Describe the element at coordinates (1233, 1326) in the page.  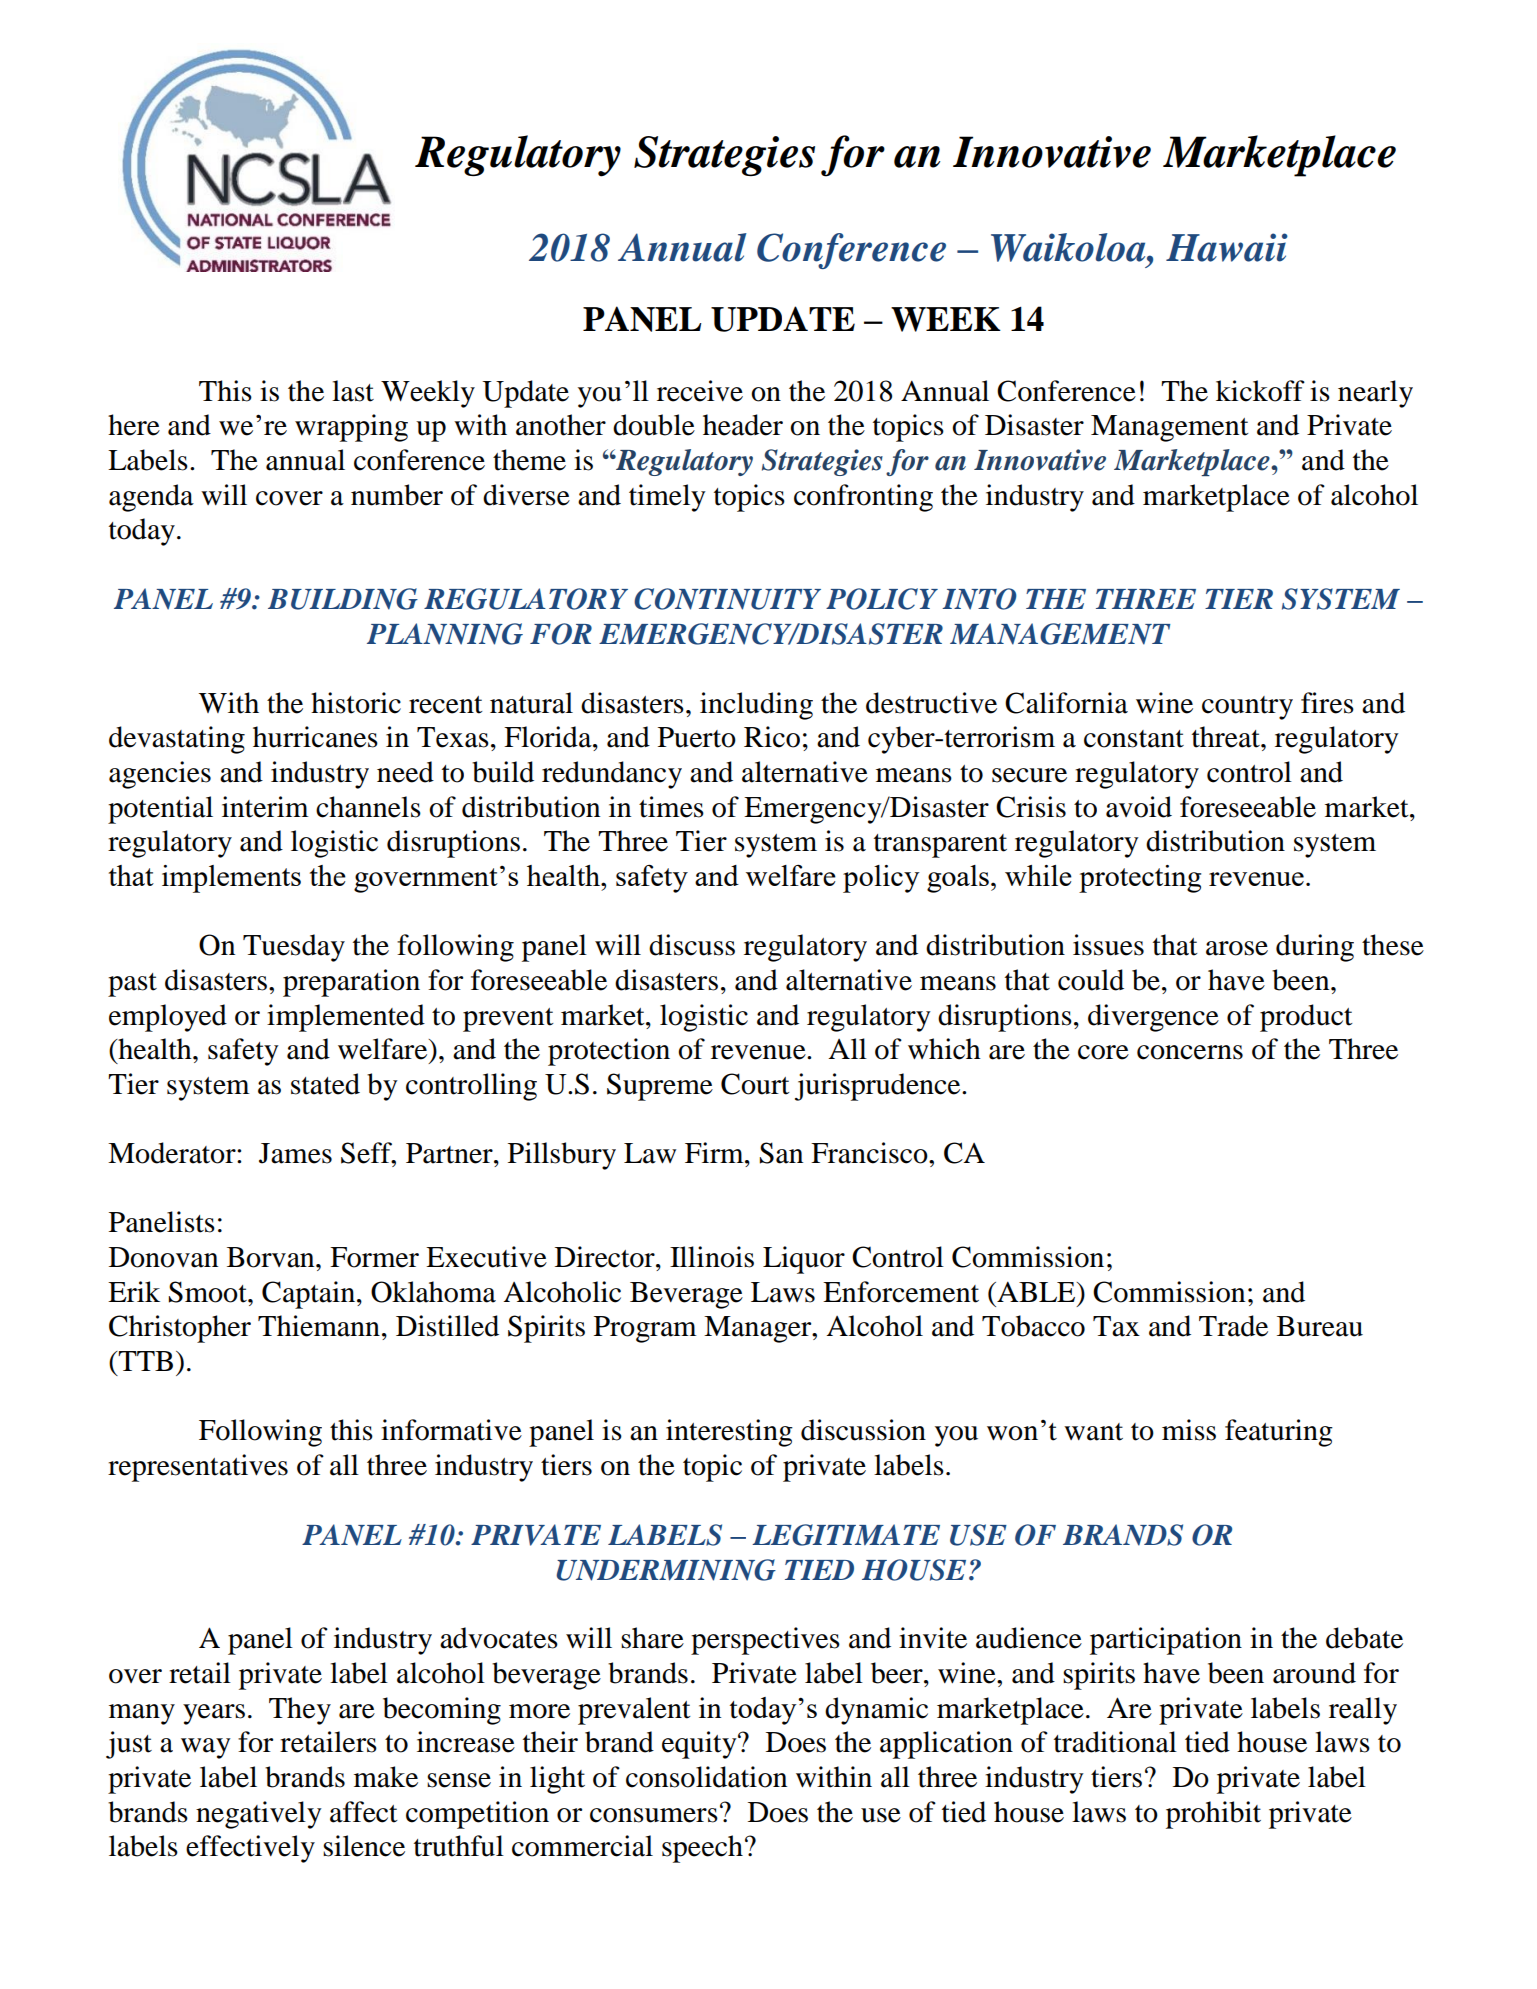
I see `Trade` at that location.
